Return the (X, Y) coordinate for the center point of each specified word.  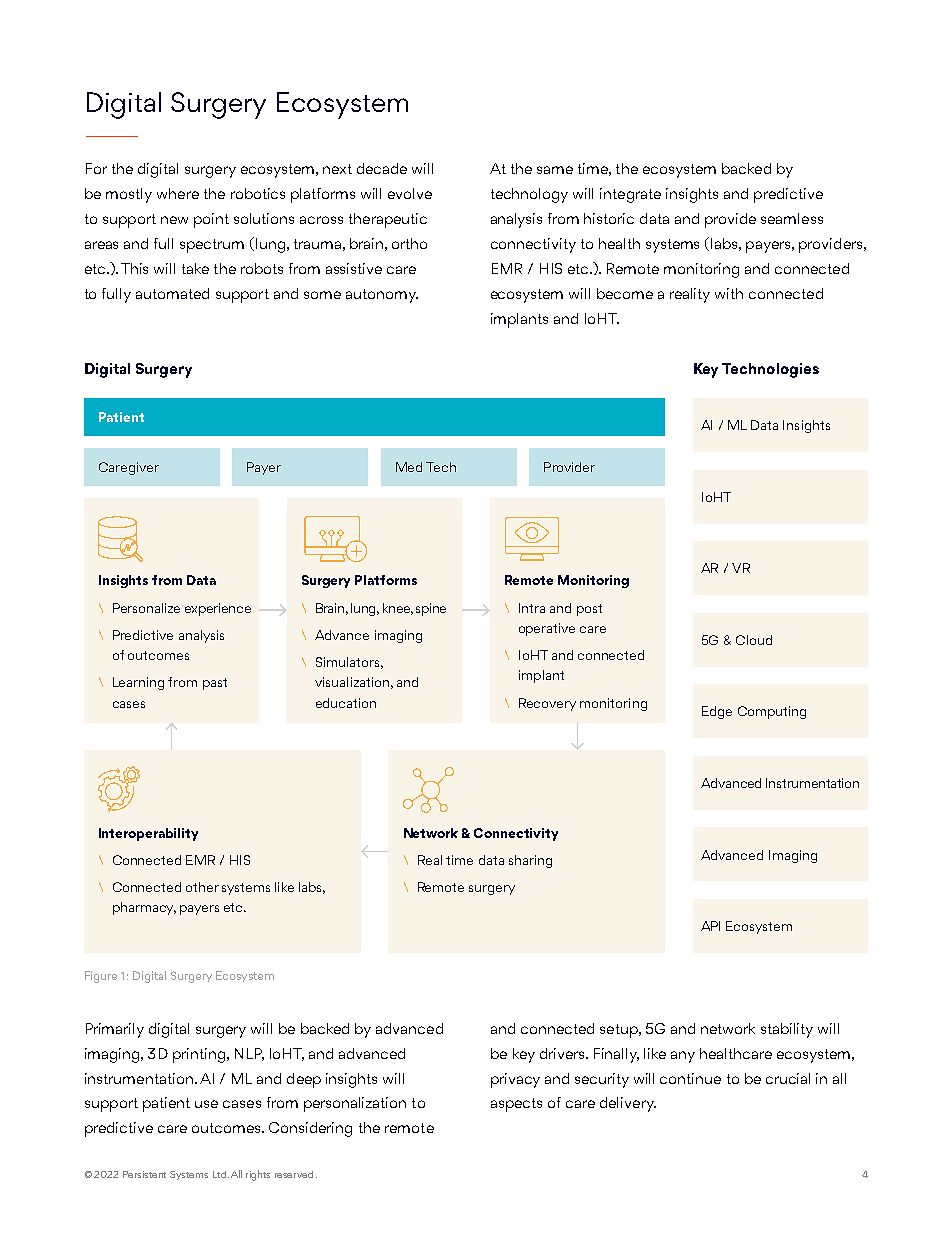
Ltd (219, 1174)
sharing (530, 861)
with (729, 293)
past (215, 684)
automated (172, 293)
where (178, 193)
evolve (410, 193)
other (202, 887)
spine (431, 609)
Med (409, 467)
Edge (717, 712)
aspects (516, 1105)
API (710, 926)
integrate (630, 195)
